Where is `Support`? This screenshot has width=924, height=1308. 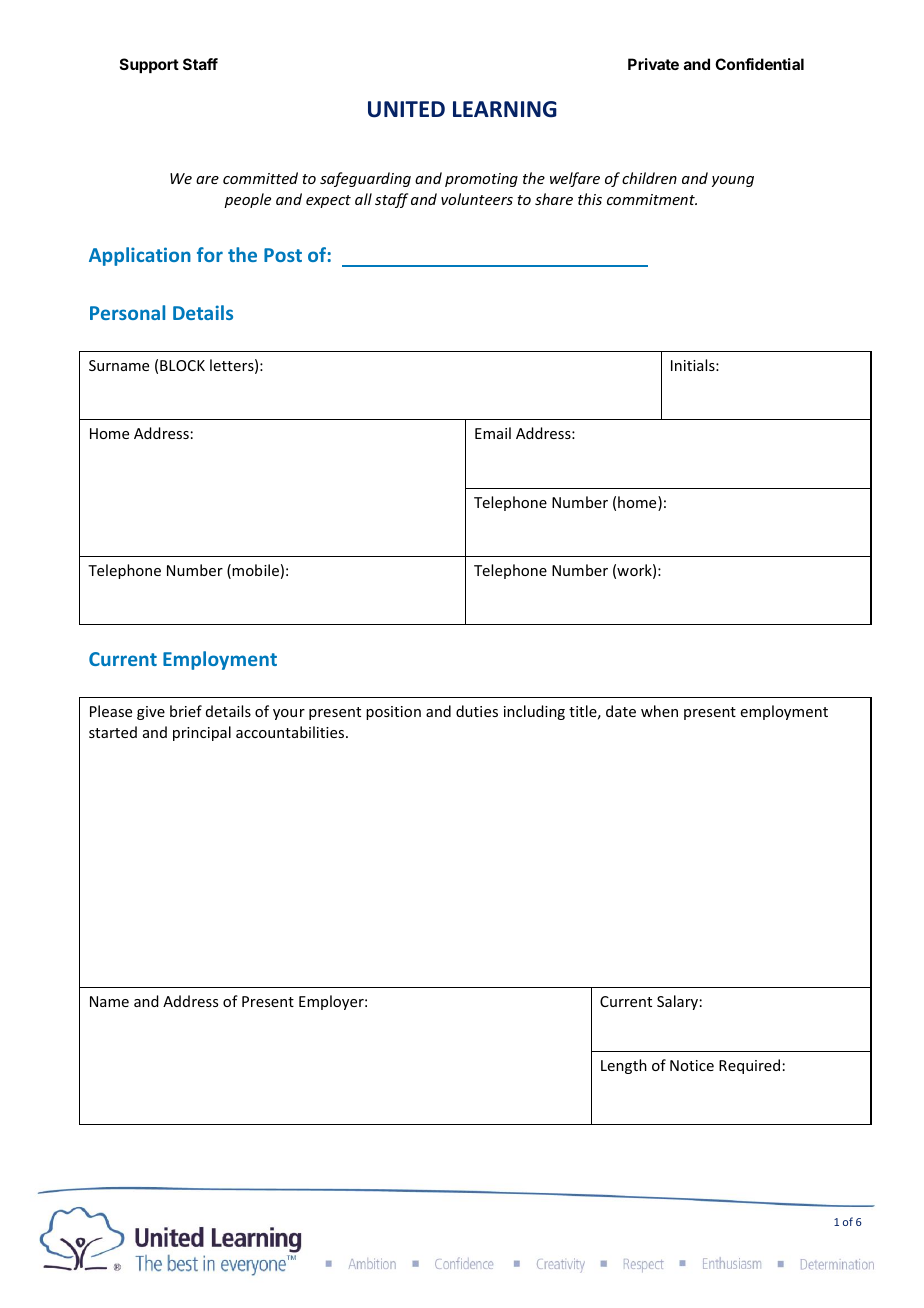 Support is located at coordinates (149, 65).
